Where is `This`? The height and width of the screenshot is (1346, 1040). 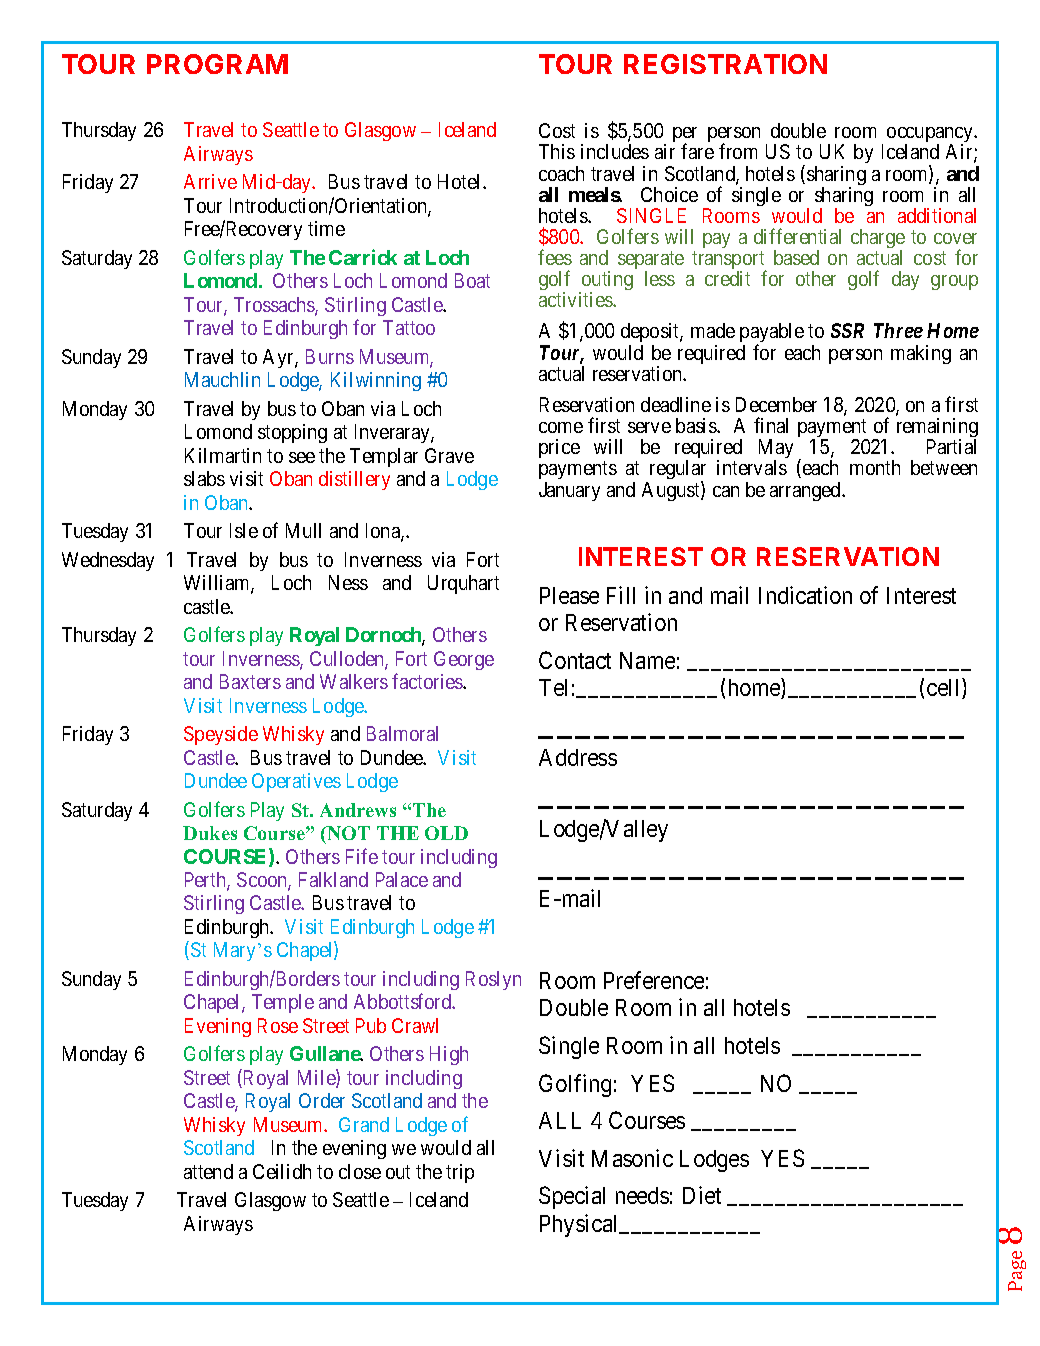 This is located at coordinates (557, 151).
